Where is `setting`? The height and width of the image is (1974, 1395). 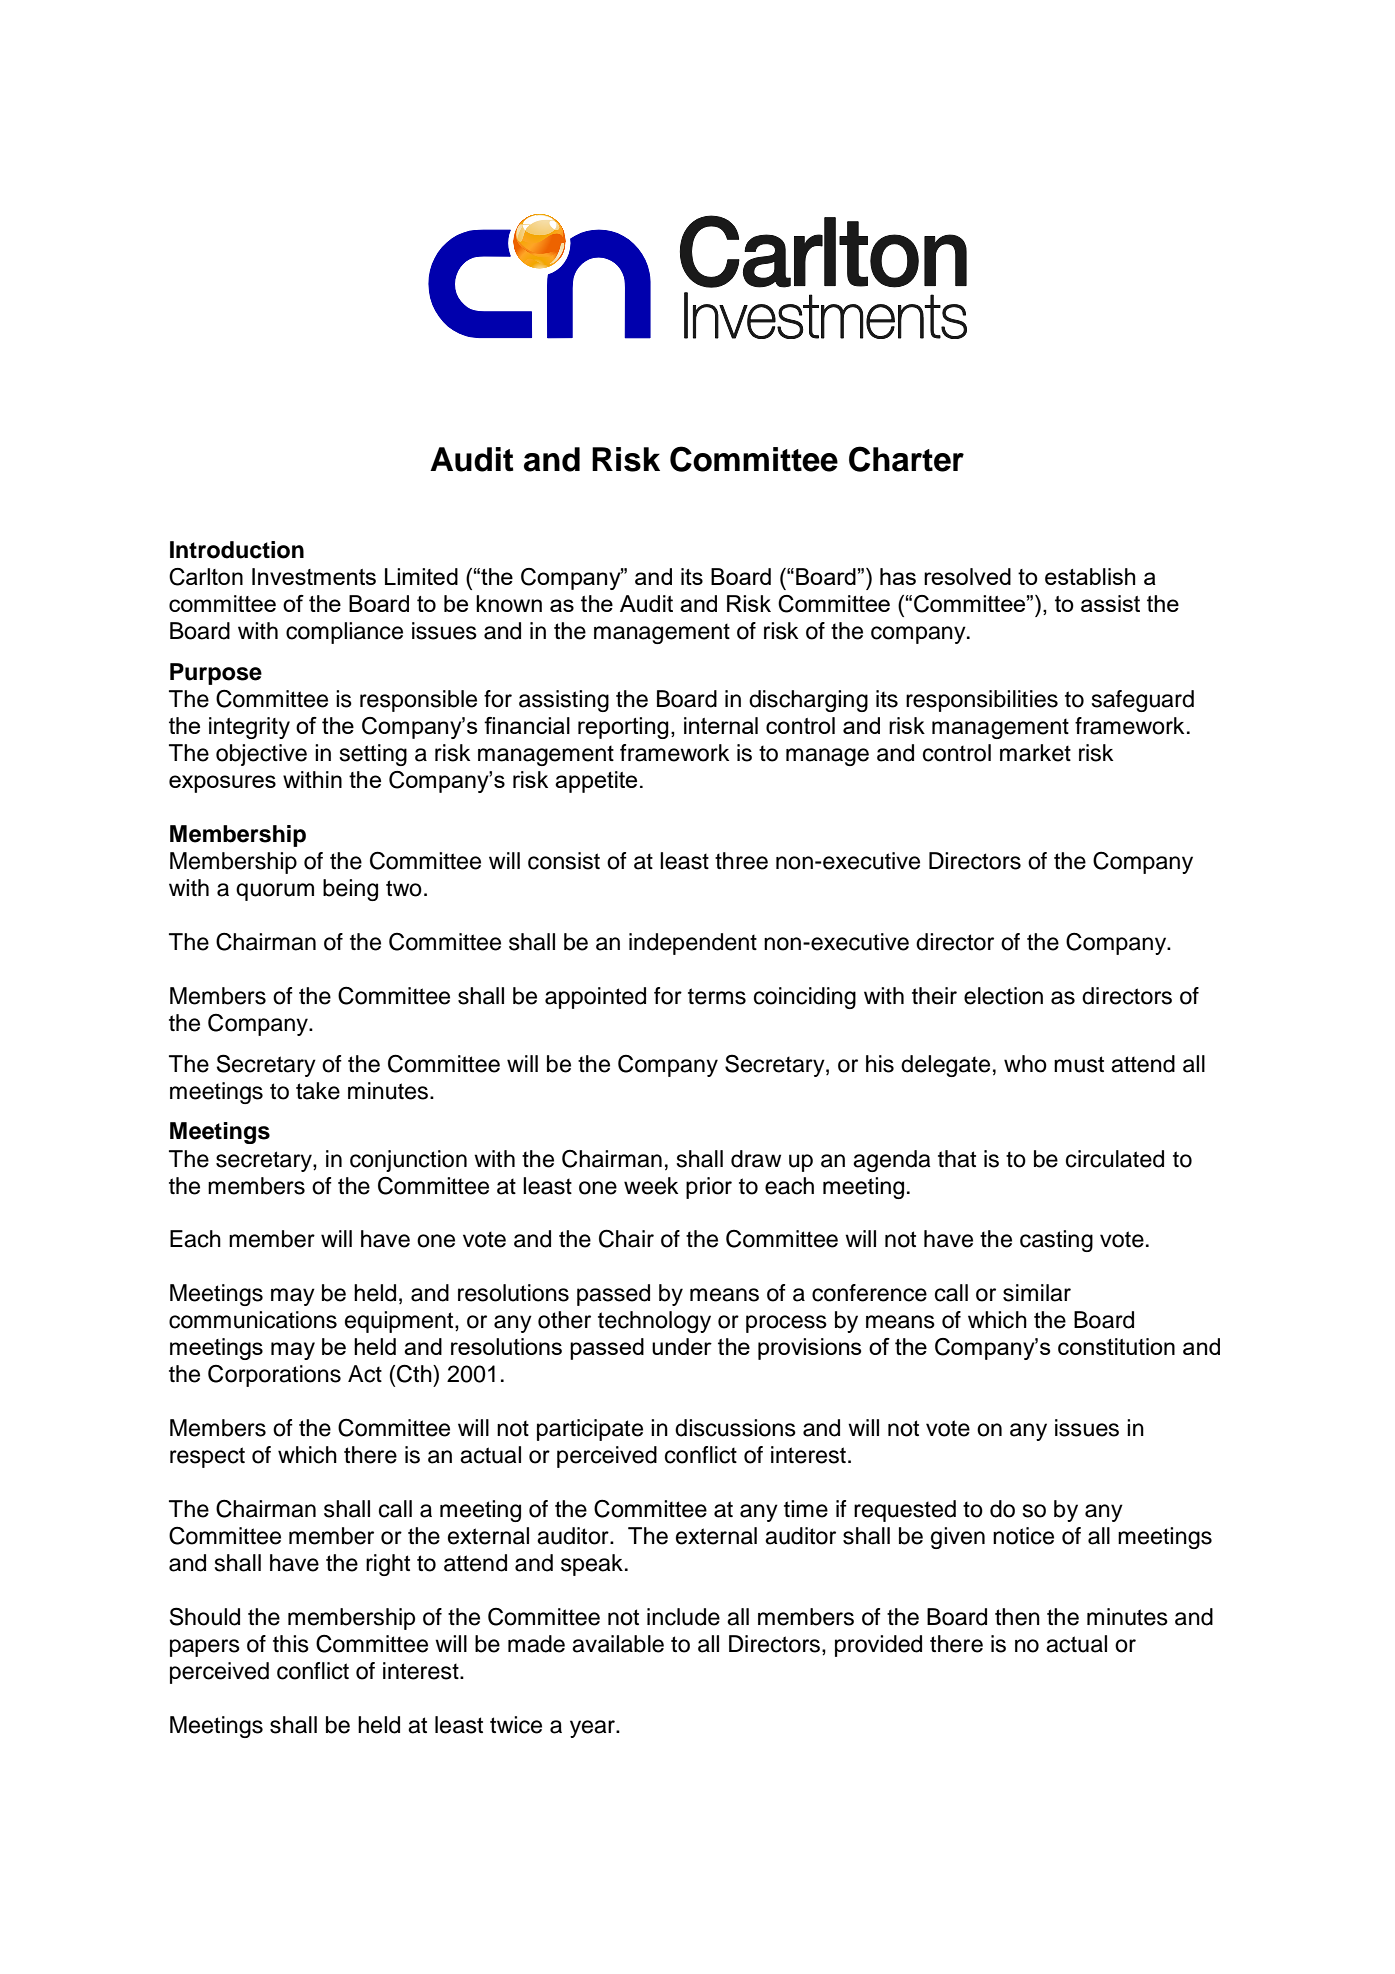 setting is located at coordinates (373, 755).
